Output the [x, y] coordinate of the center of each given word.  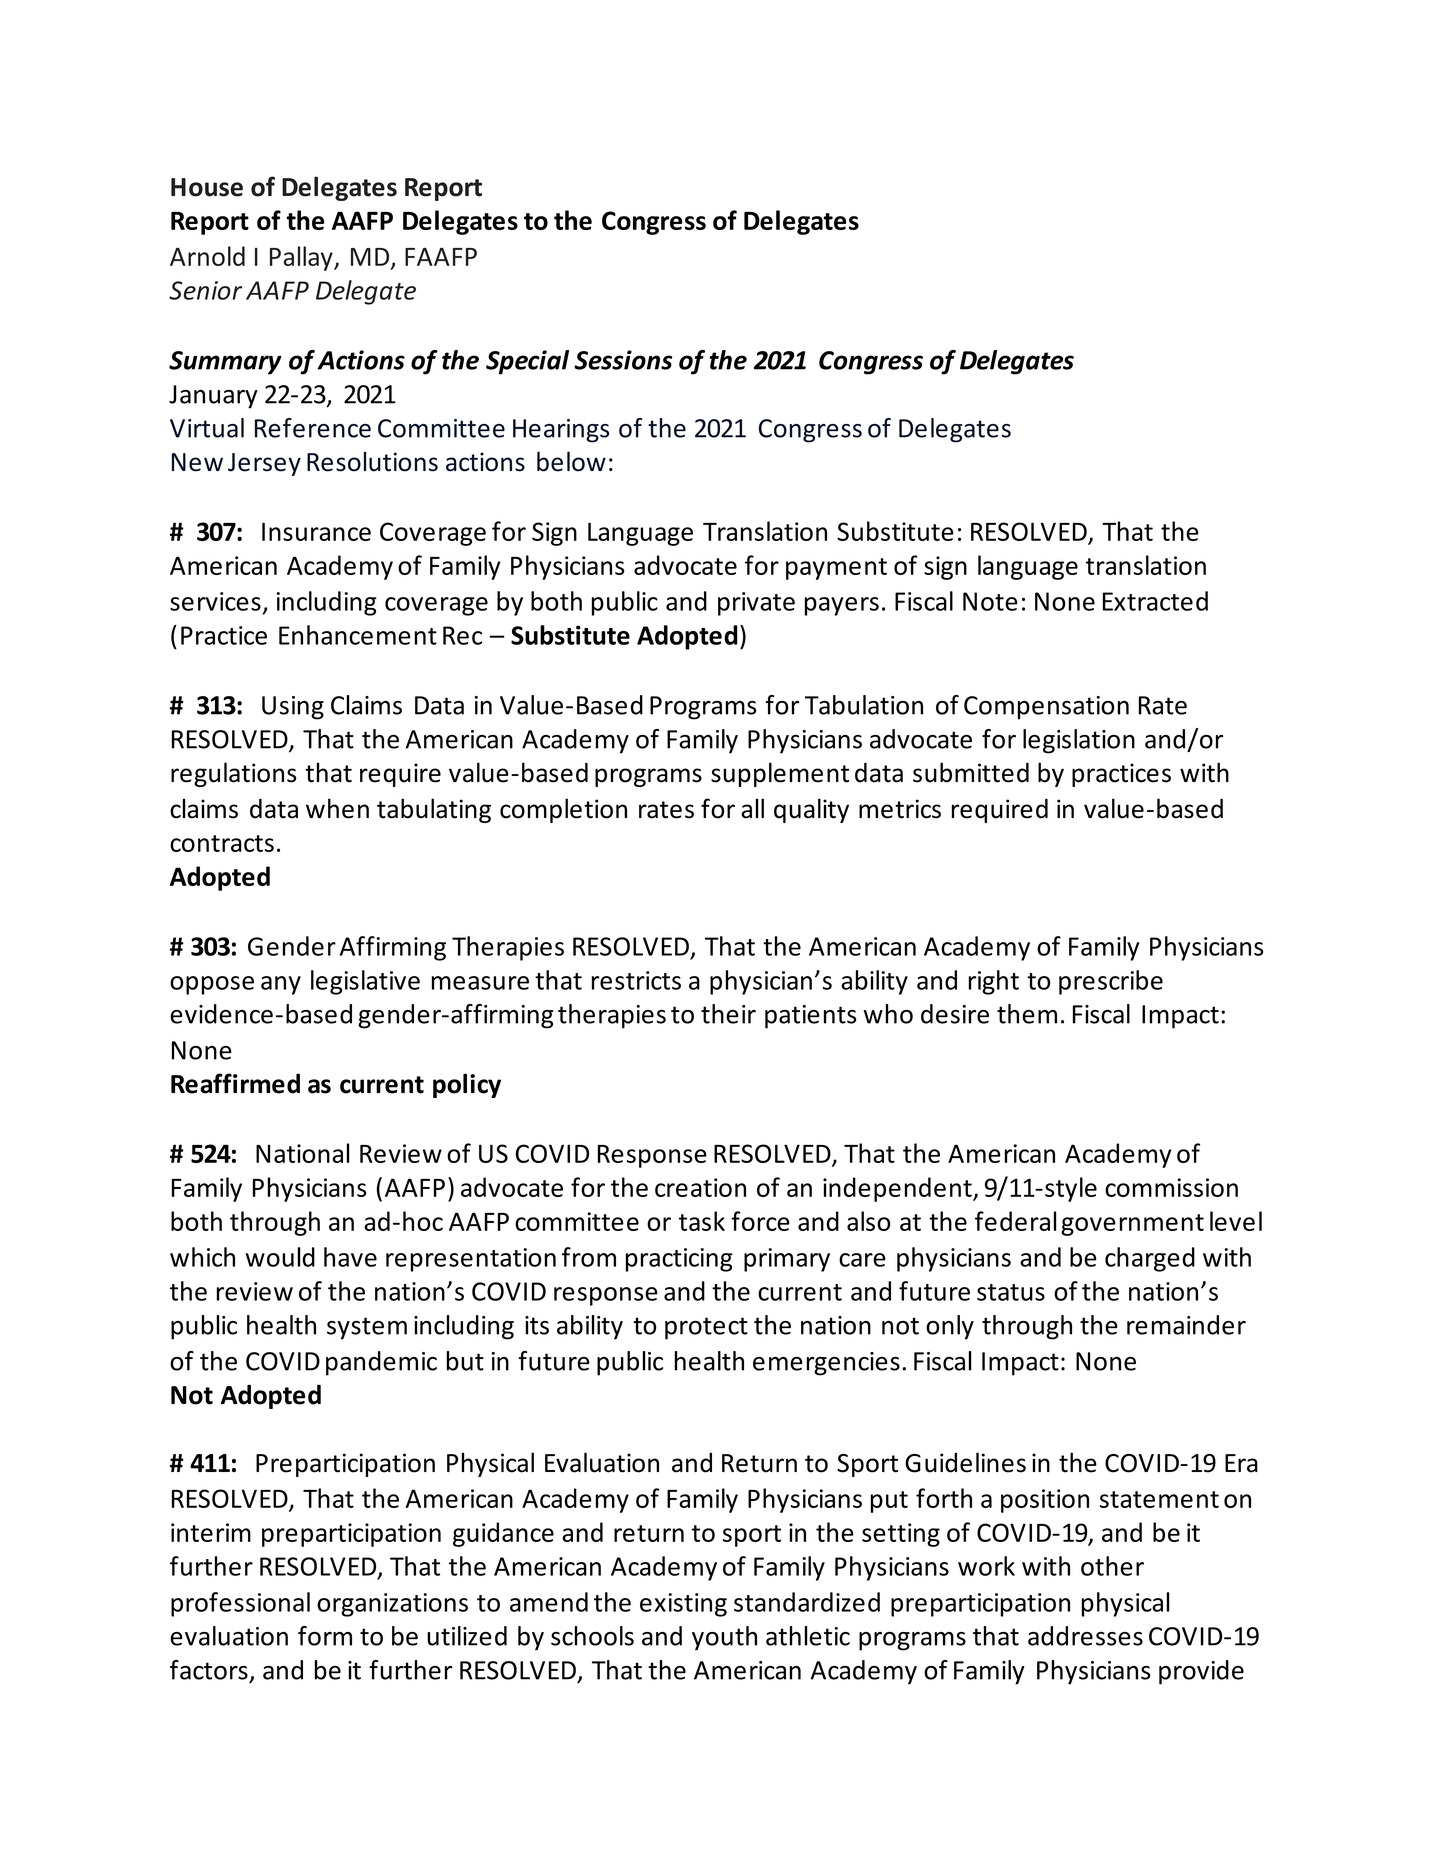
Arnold [207, 256]
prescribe [1111, 982]
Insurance [316, 531]
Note [990, 601]
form [325, 1636]
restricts [636, 980]
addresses [1085, 1636]
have [350, 1257]
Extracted [1155, 601]
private [756, 604]
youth [724, 1638]
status [1011, 1292]
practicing [679, 1260]
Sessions [623, 360]
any [281, 985]
